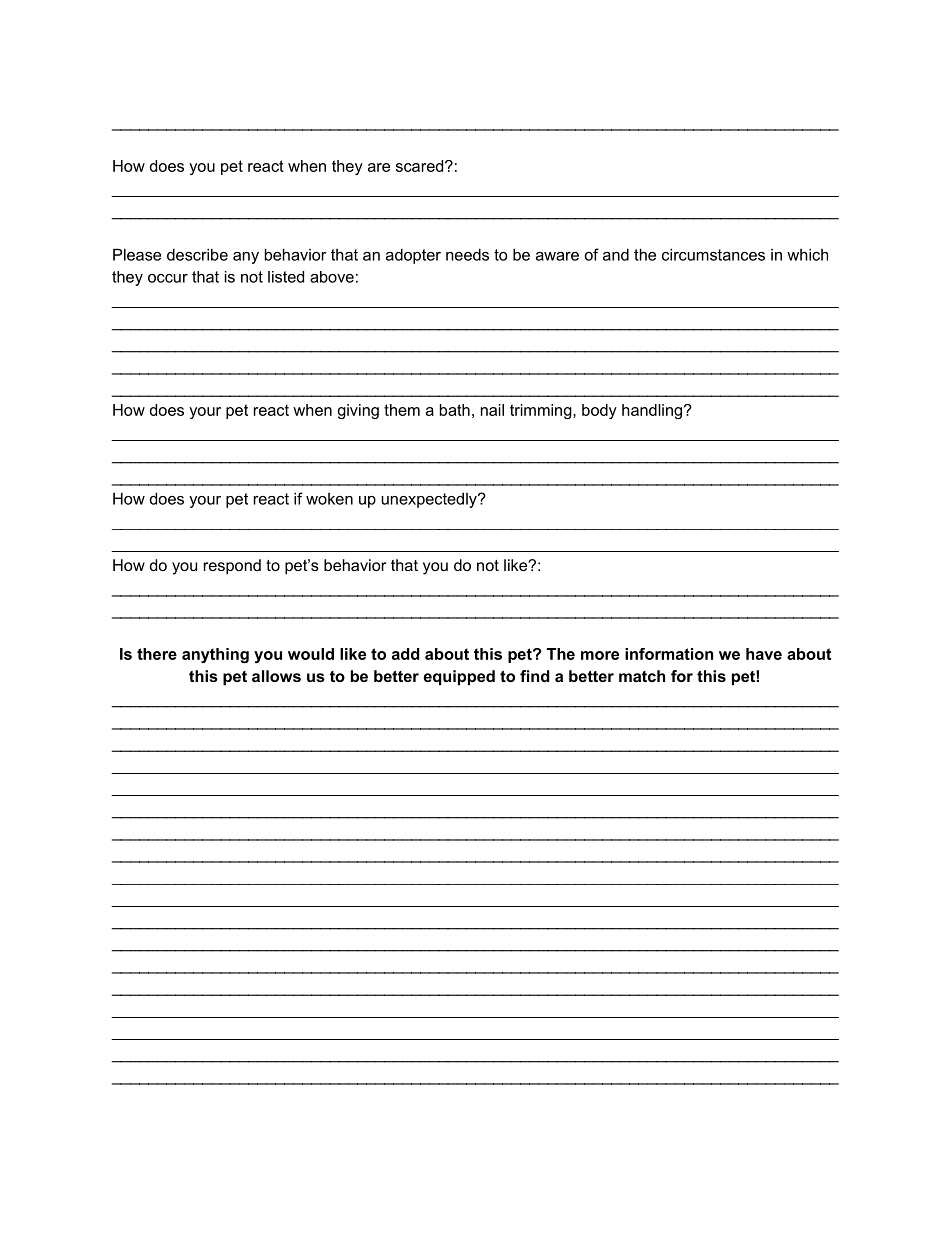 The width and height of the page is (952, 1233). Describe the element at coordinates (652, 411) in the page. I see `handling` at that location.
